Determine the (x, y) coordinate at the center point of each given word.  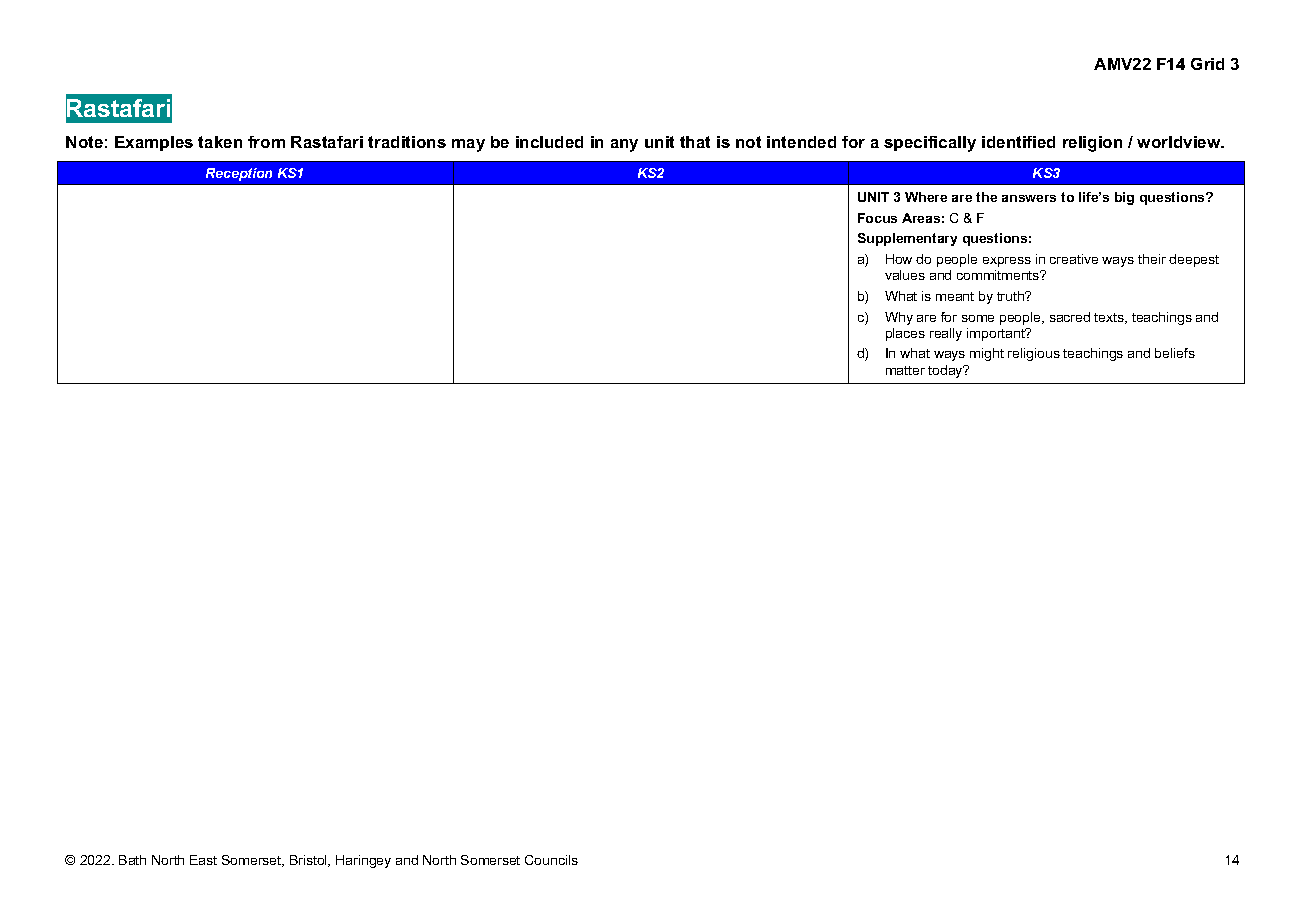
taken (220, 142)
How (899, 259)
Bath (132, 860)
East (203, 860)
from (266, 142)
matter (905, 370)
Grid (1207, 64)
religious (1034, 354)
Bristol (309, 861)
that (695, 142)
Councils (551, 860)
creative (1074, 259)
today (946, 371)
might (987, 354)
